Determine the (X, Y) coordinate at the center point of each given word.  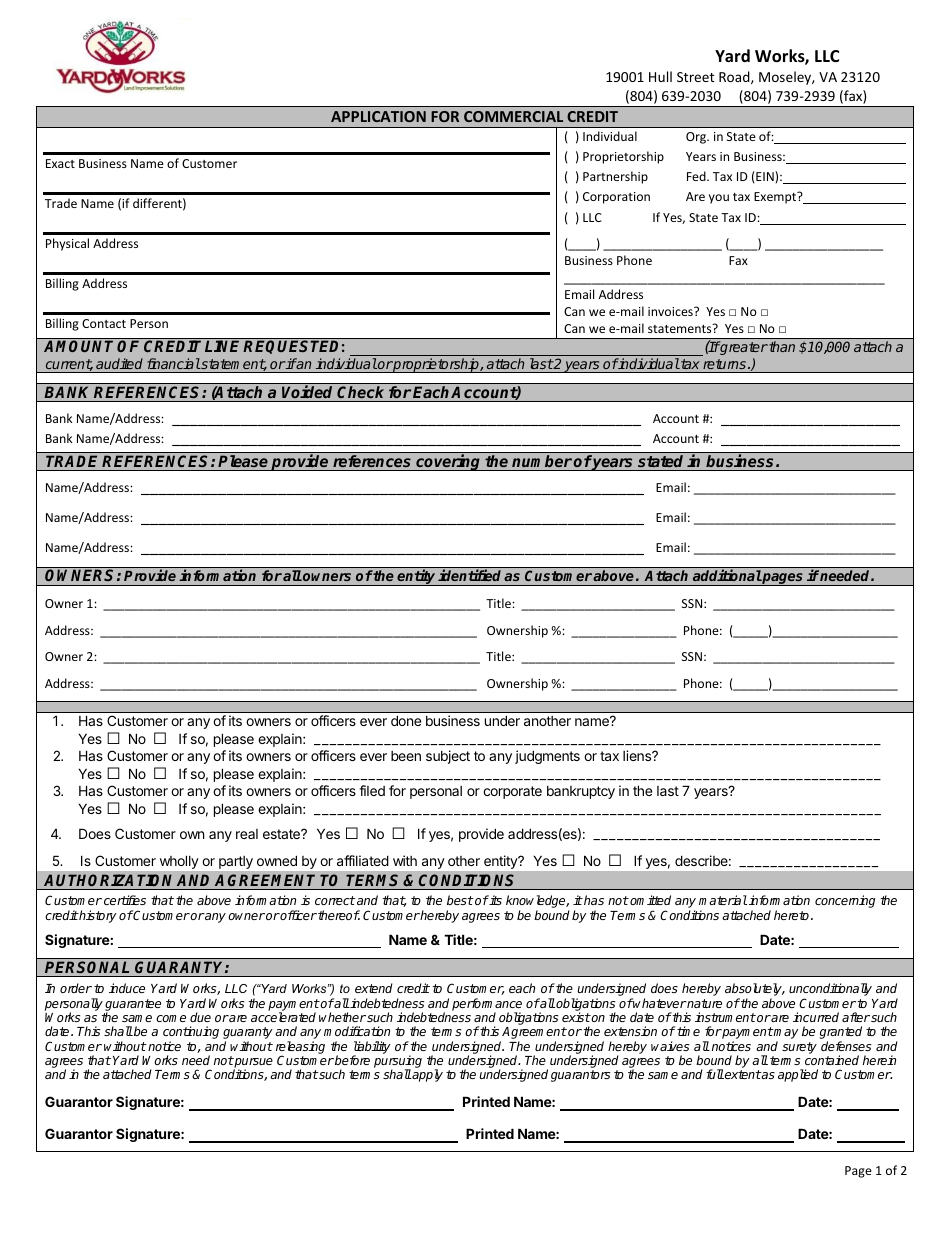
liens (638, 755)
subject (448, 757)
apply (427, 1075)
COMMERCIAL (513, 116)
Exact (60, 163)
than (781, 346)
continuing (191, 1034)
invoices (671, 311)
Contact (104, 323)
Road (735, 77)
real (247, 834)
